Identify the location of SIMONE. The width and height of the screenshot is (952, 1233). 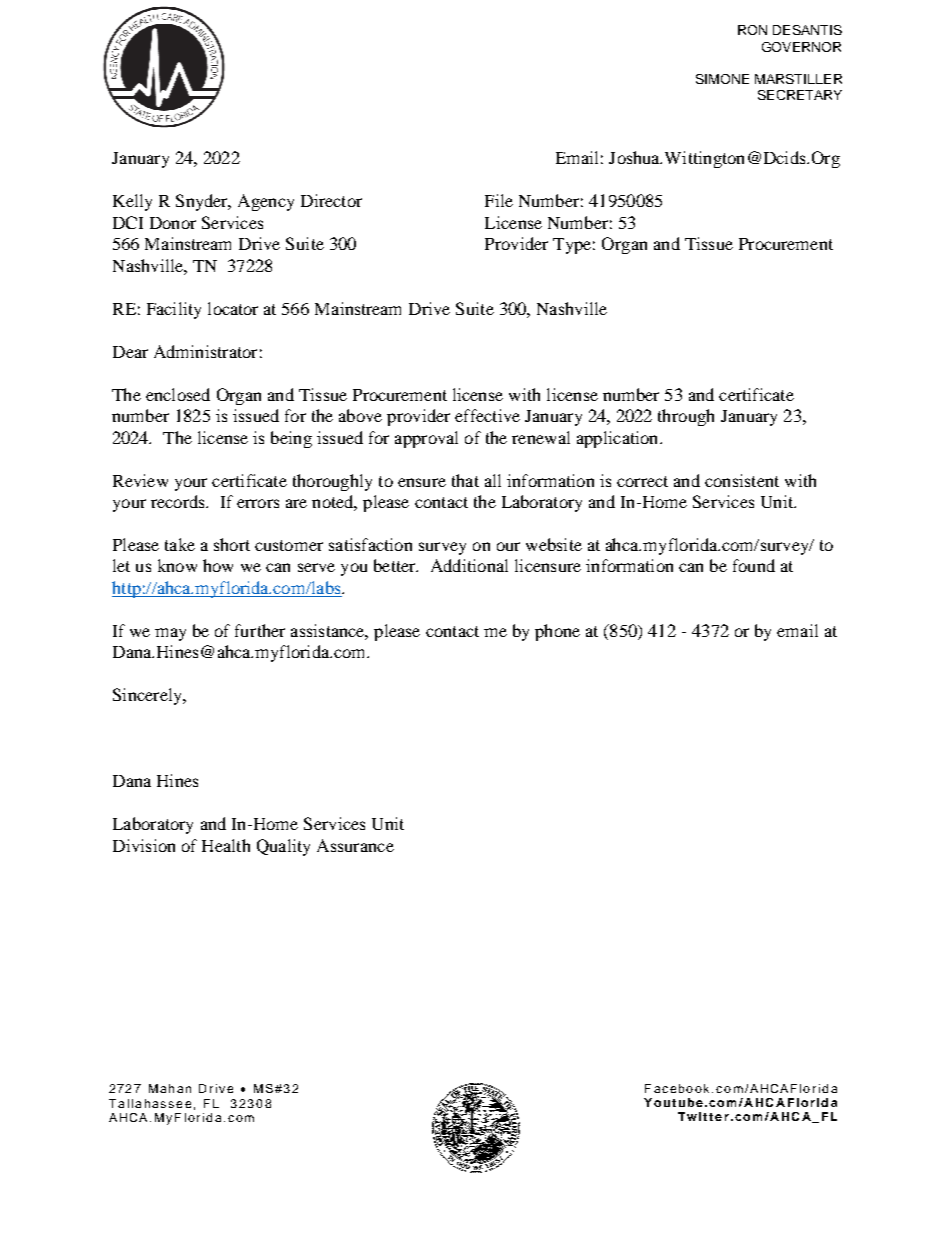
(722, 79).
